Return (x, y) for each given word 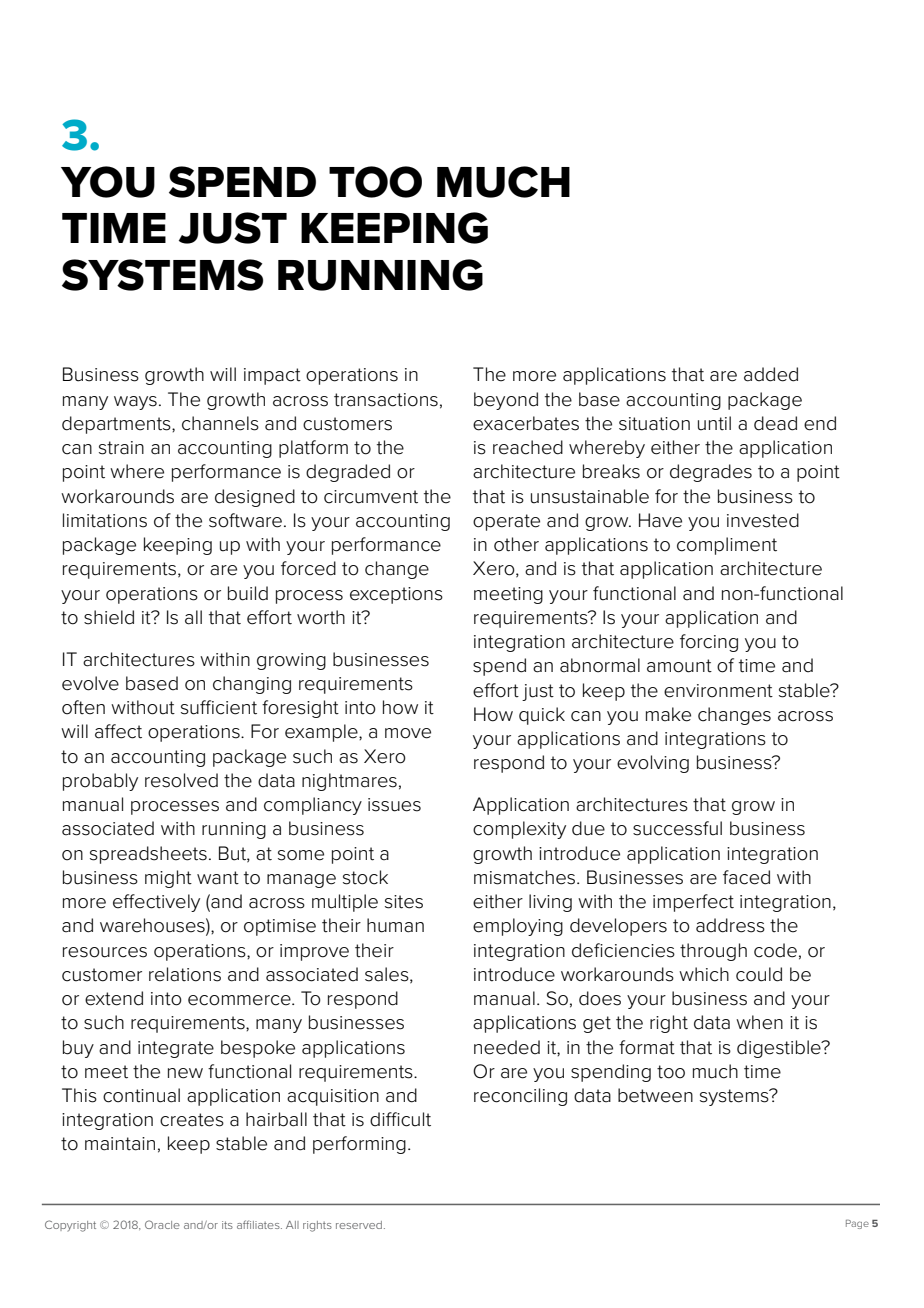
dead (775, 423)
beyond (506, 401)
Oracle (162, 1224)
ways (135, 403)
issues (394, 805)
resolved (181, 780)
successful (677, 828)
